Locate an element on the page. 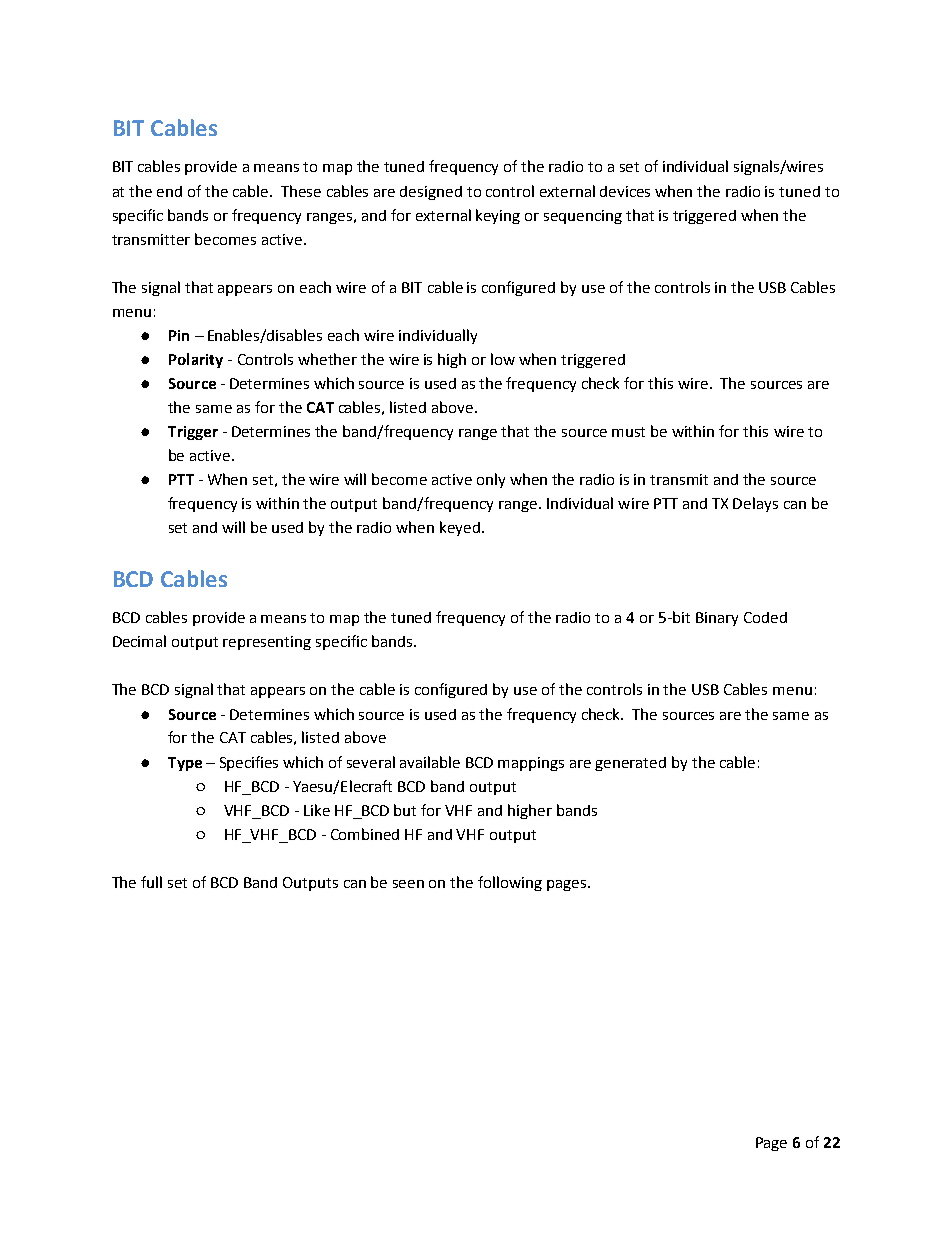  whether is located at coordinates (327, 359).
